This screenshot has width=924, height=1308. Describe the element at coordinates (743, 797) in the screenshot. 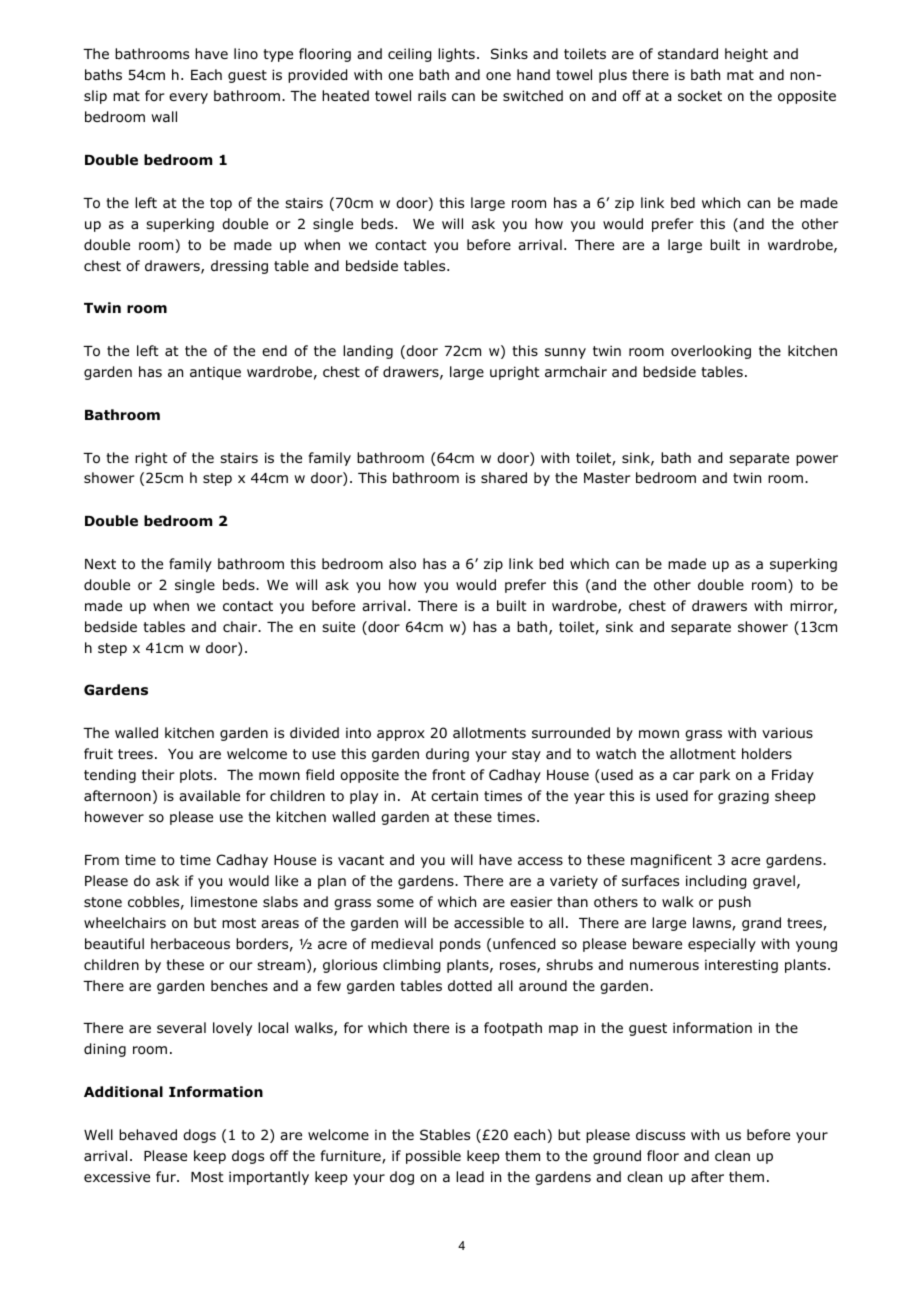

I see `grazing` at that location.
